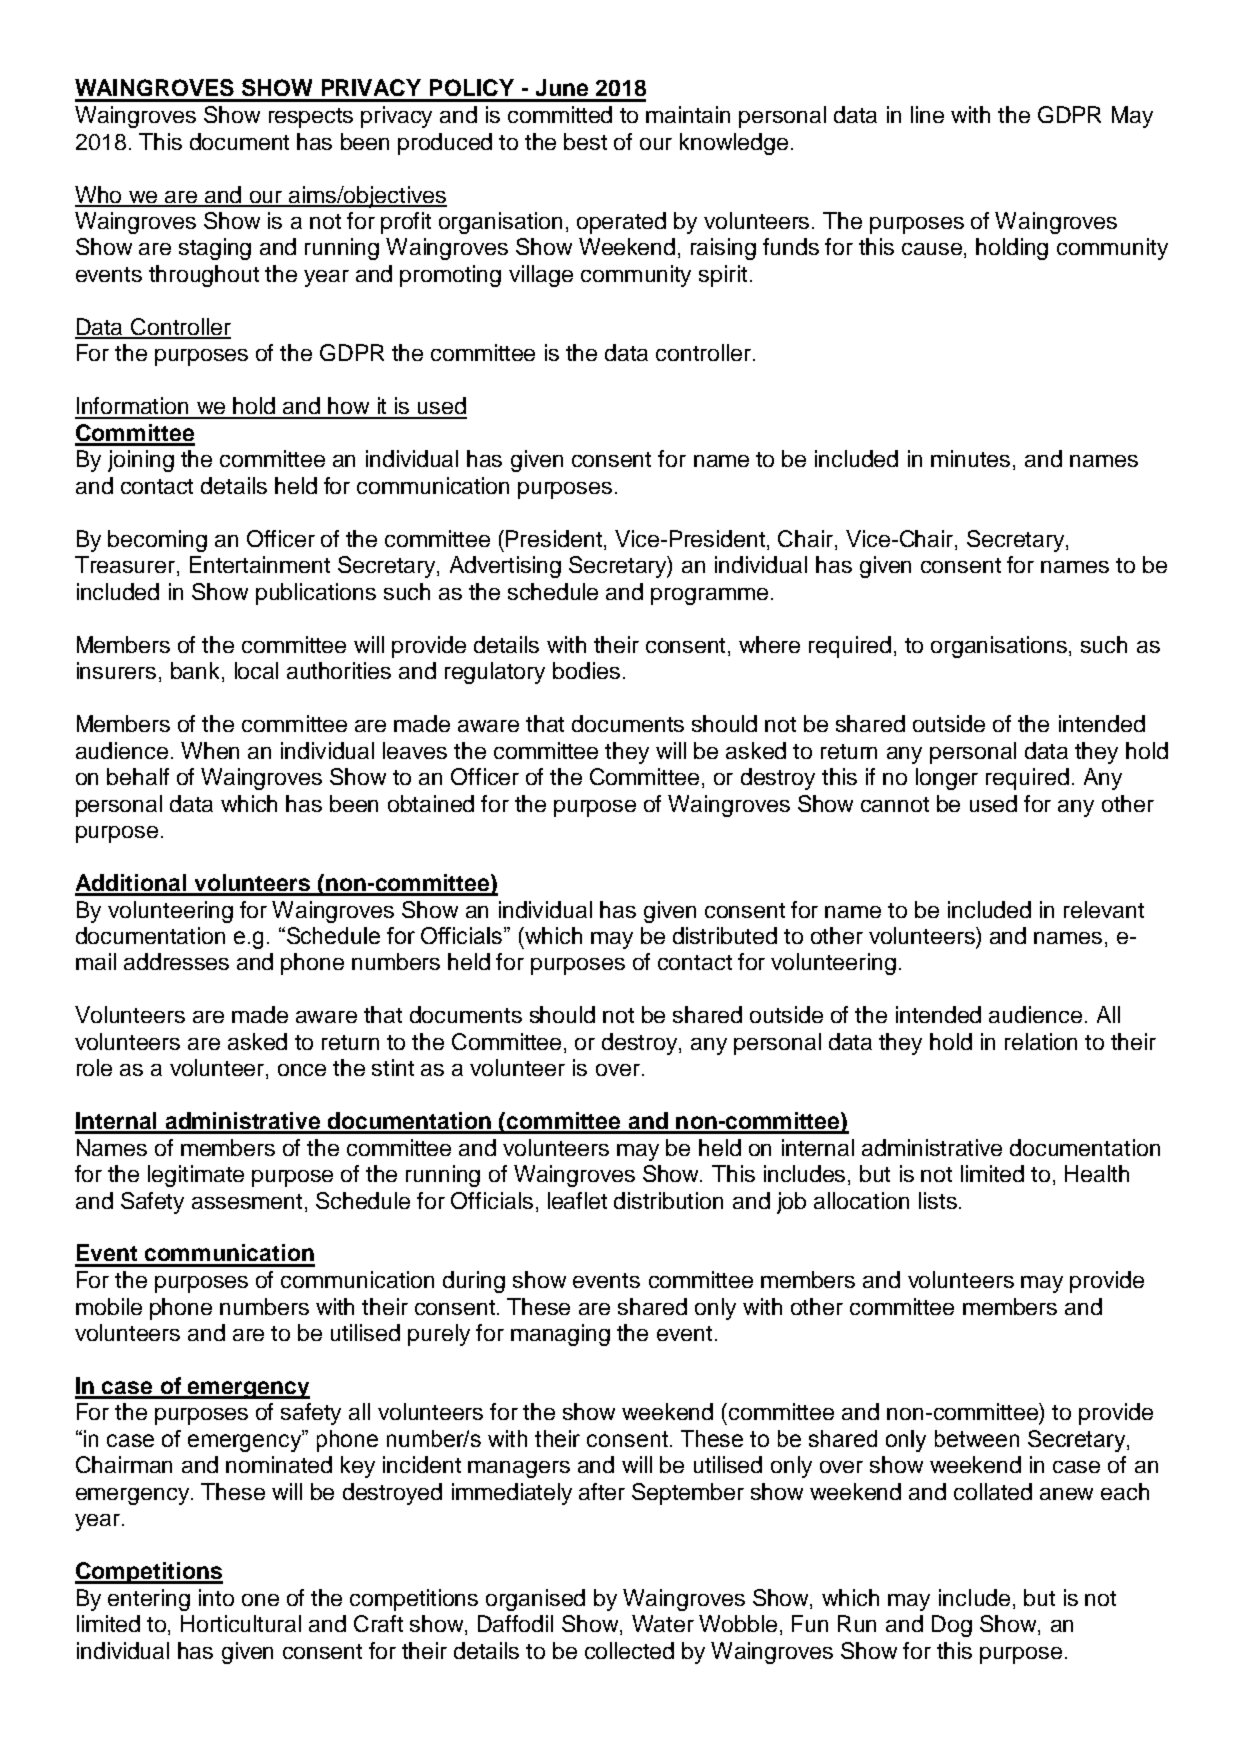 The image size is (1246, 1762). Describe the element at coordinates (927, 114) in the screenshot. I see `line` at that location.
